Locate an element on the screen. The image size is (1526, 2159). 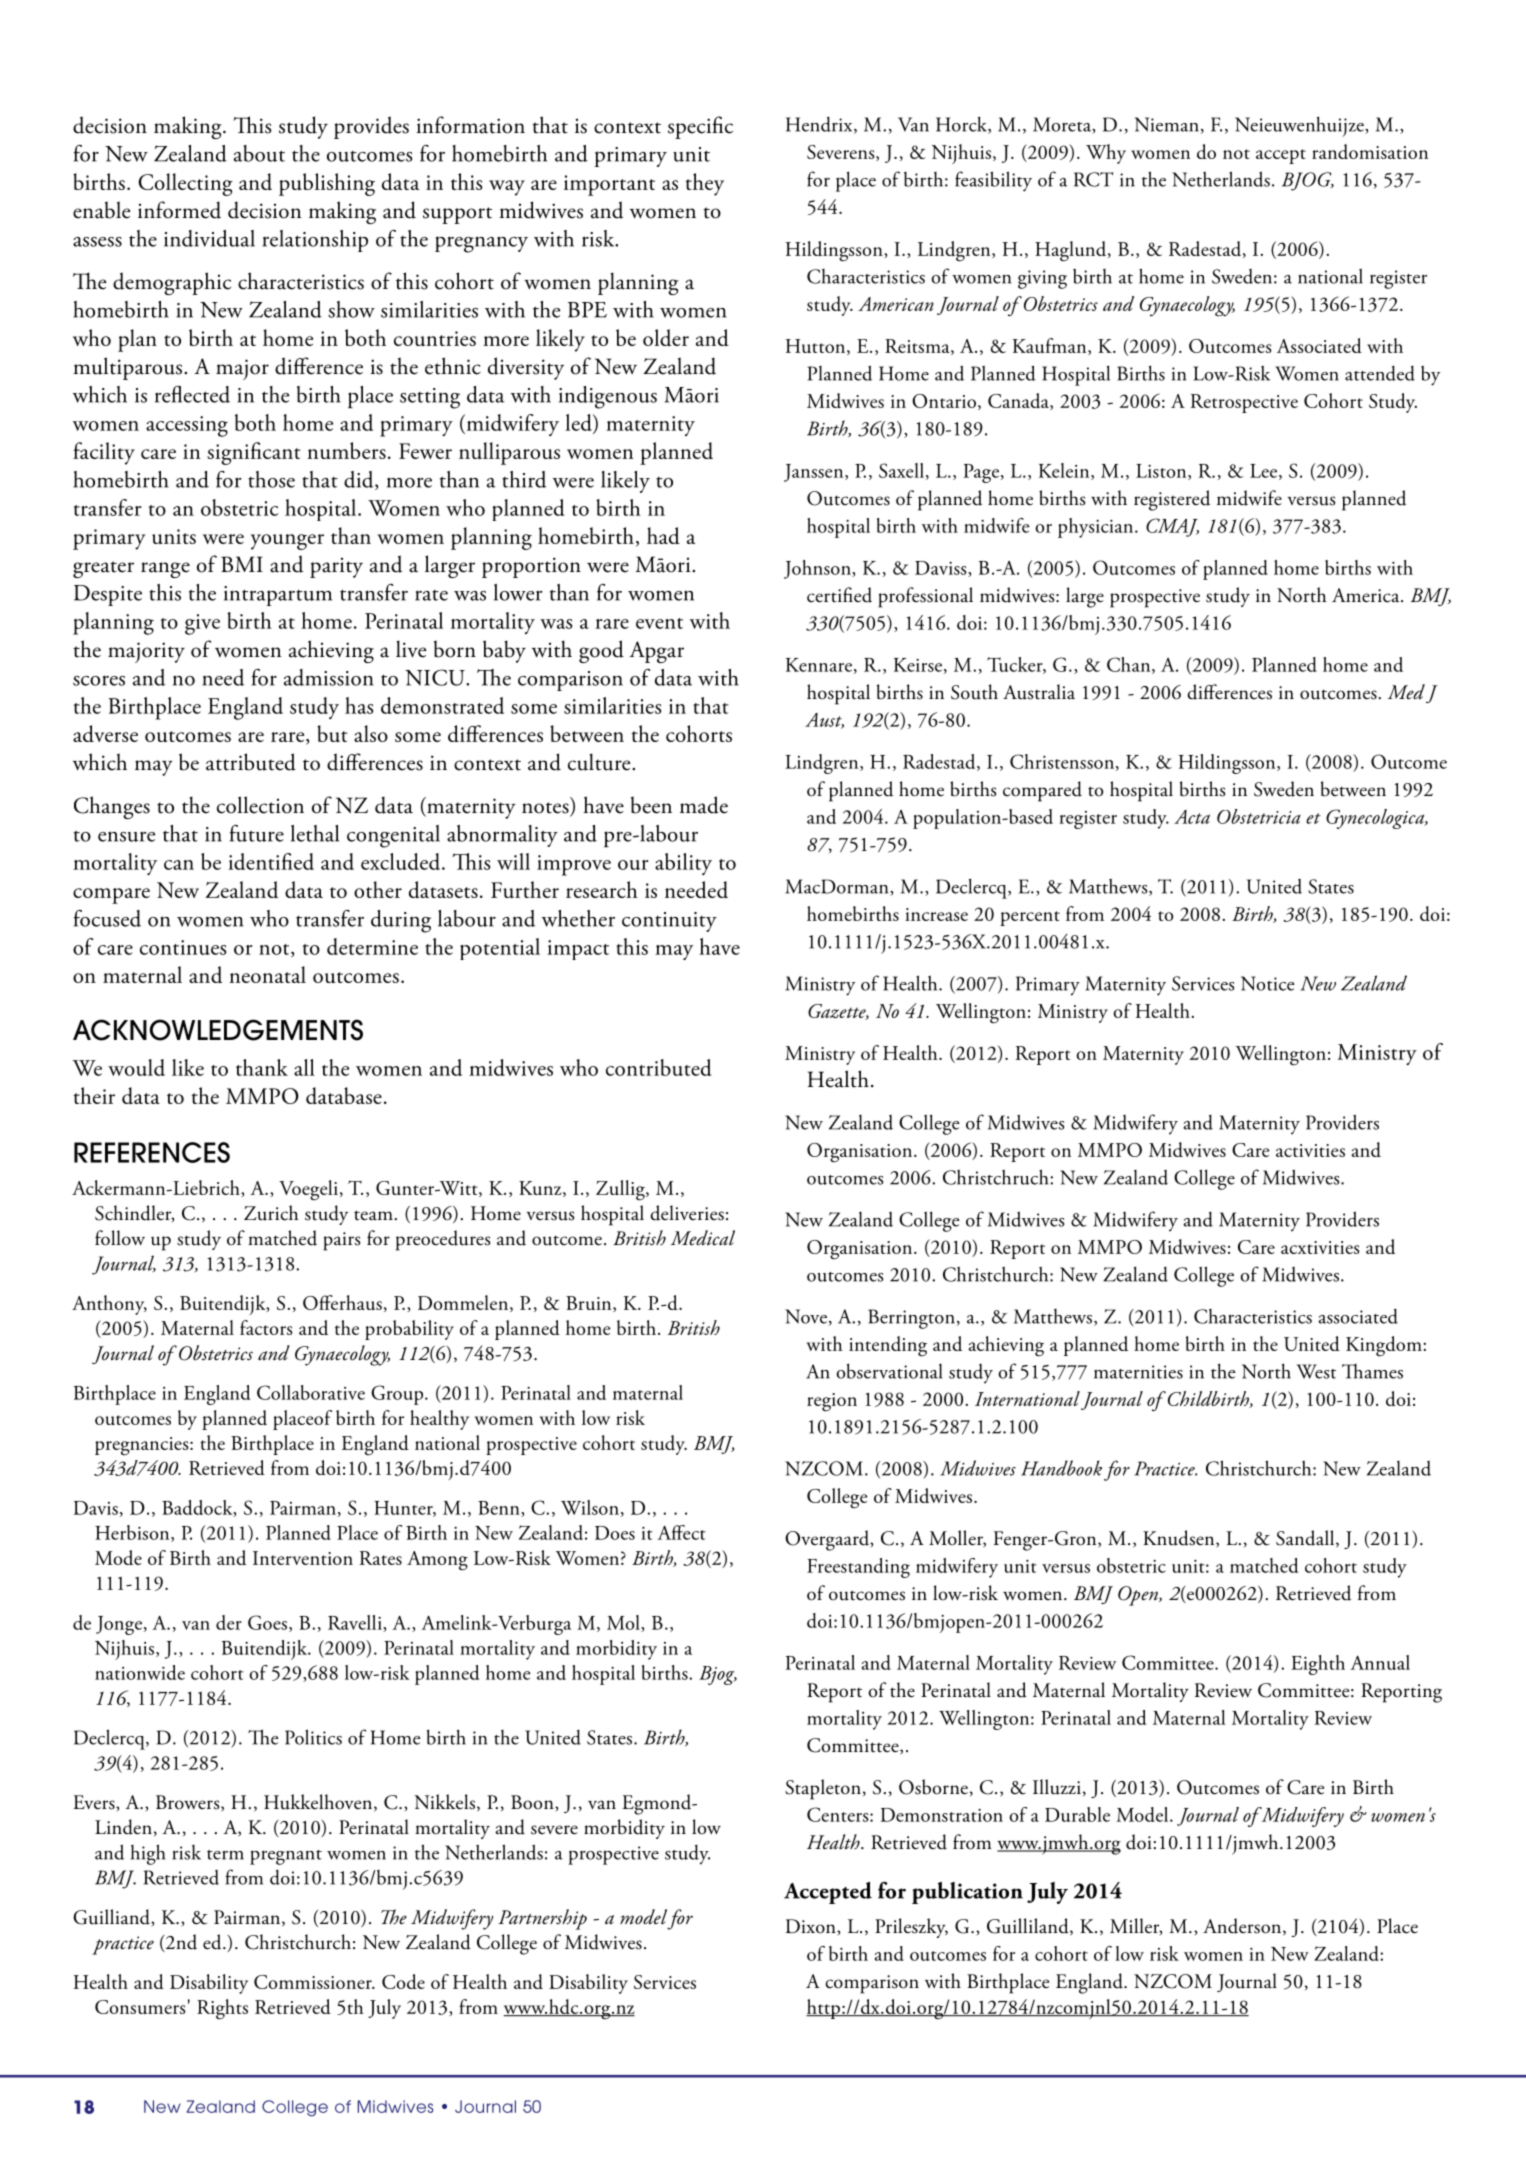
factors is located at coordinates (266, 1327).
